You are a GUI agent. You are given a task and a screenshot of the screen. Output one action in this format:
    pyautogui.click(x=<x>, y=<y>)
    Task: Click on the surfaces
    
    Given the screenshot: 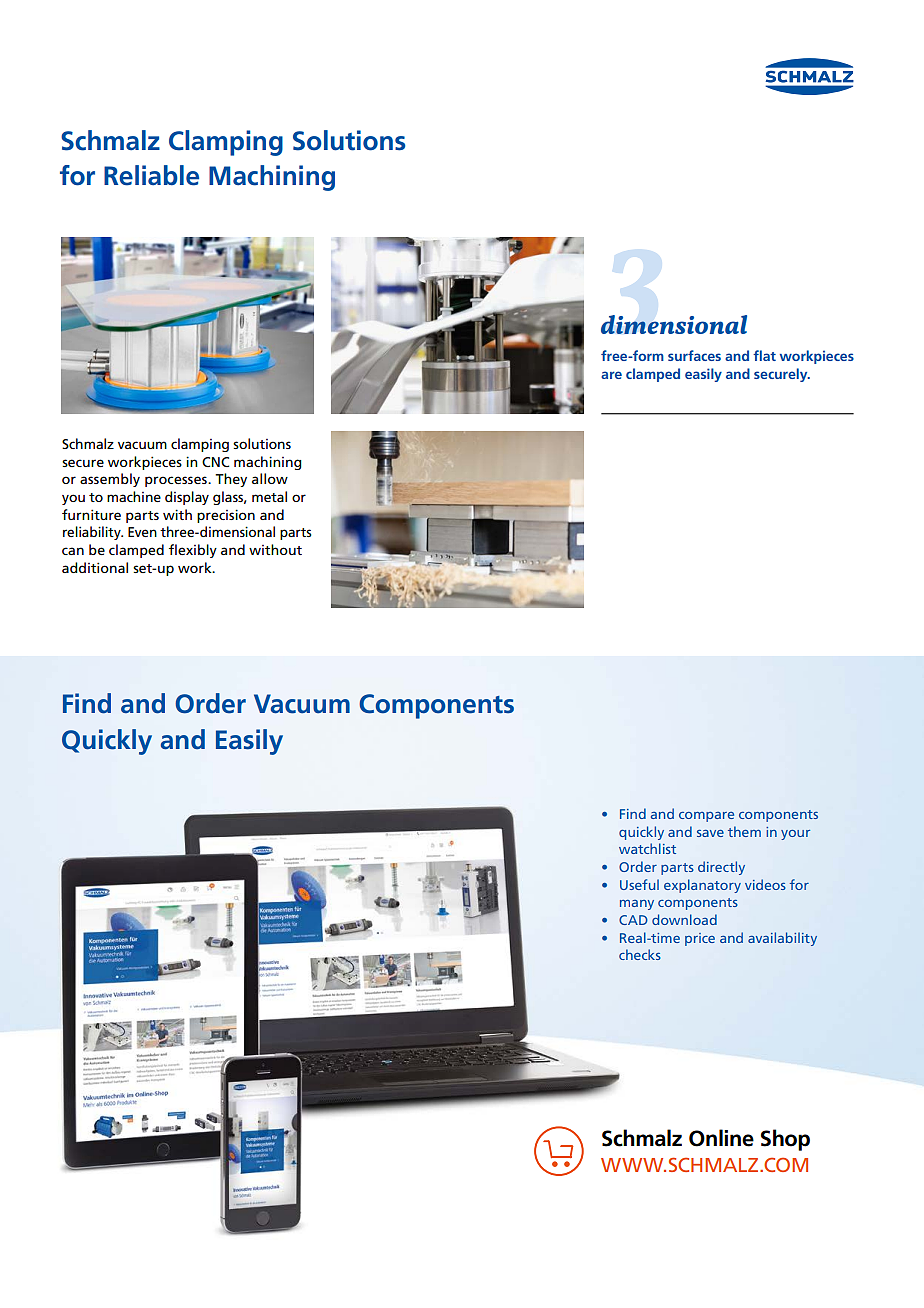 What is the action you would take?
    pyautogui.click(x=694, y=355)
